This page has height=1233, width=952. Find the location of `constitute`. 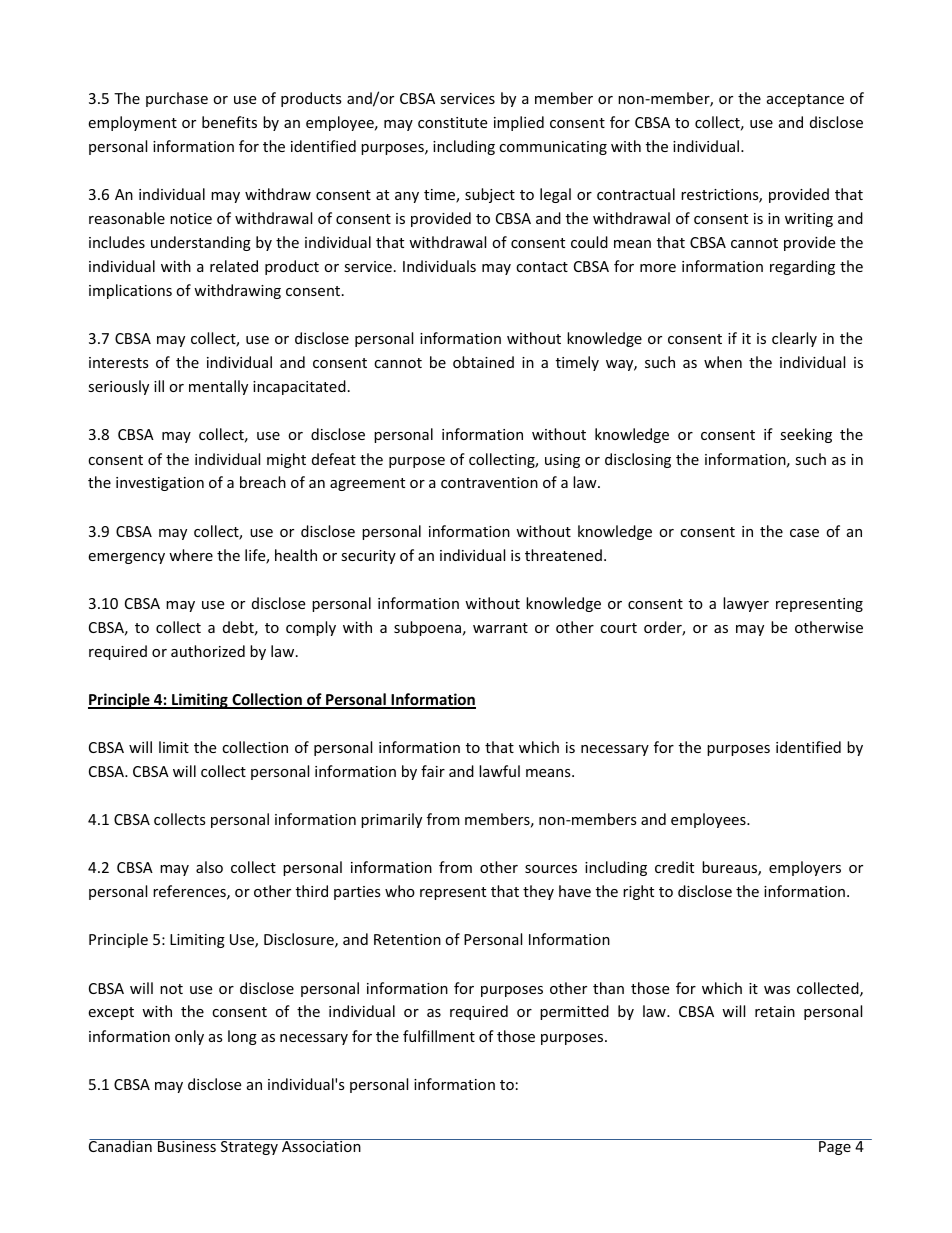

constitute is located at coordinates (452, 122).
